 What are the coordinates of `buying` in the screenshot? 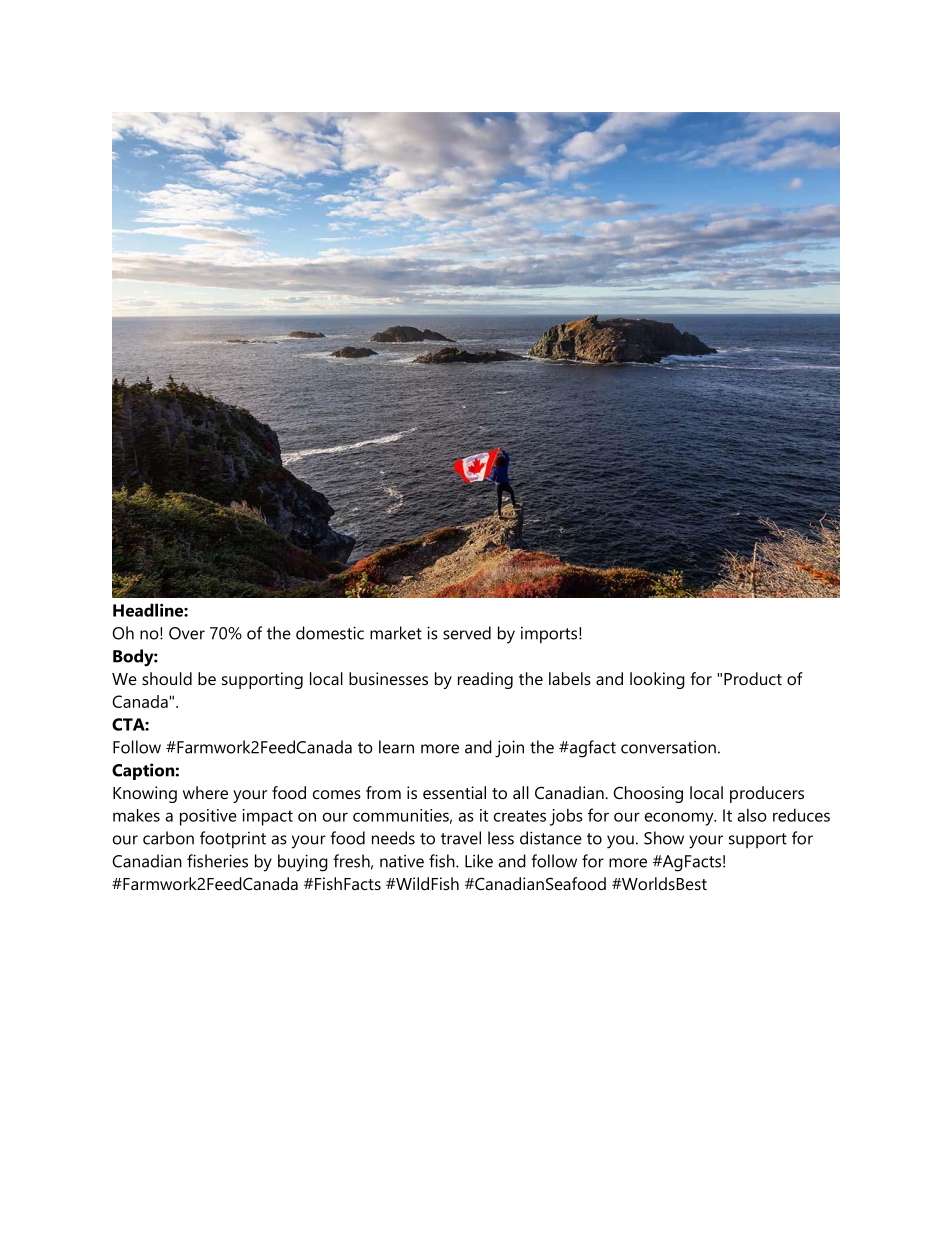 It's located at (303, 863).
